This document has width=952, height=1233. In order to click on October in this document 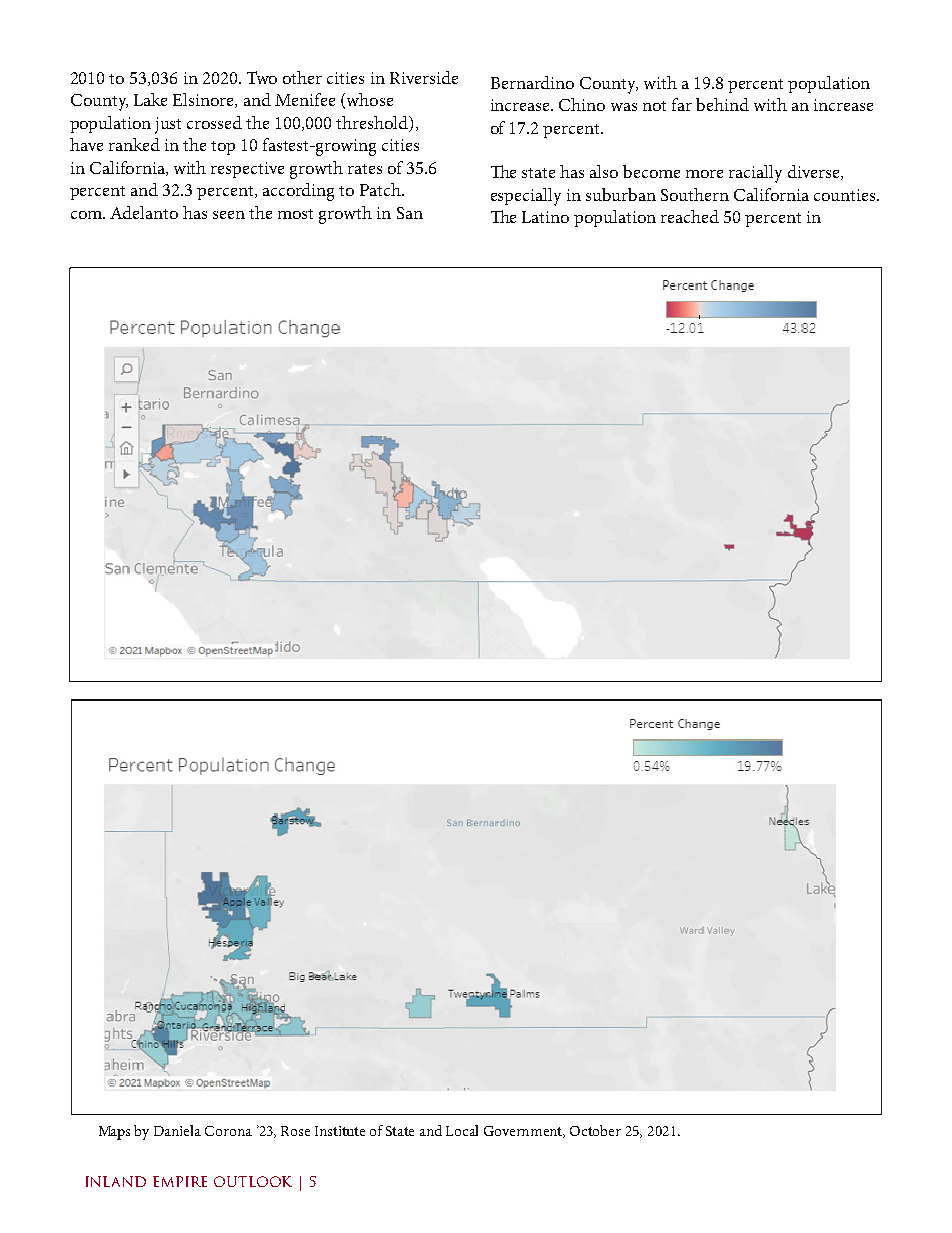, I will do `click(595, 1130)`.
